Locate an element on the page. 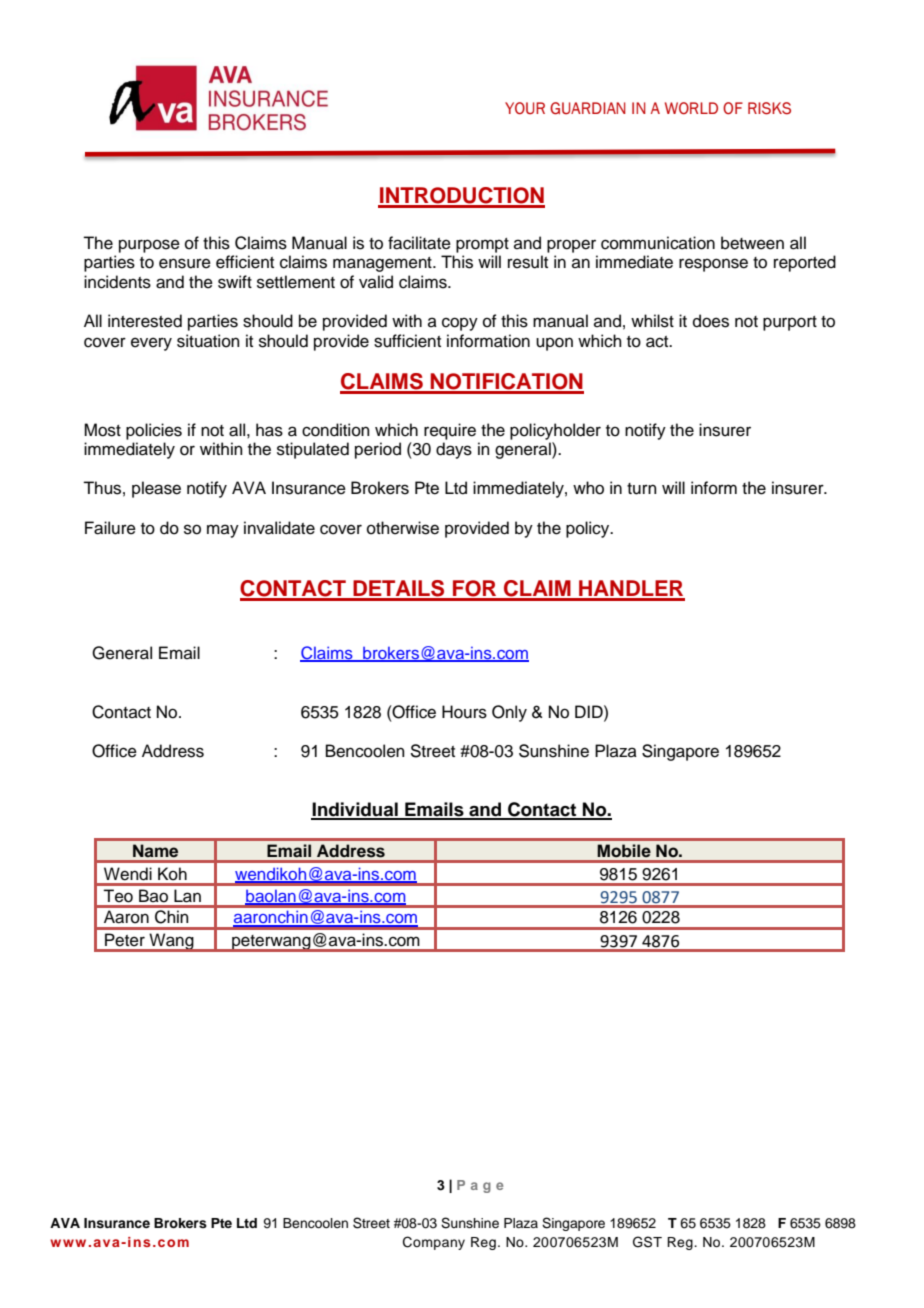 This image has height=1308, width=924. YOUR is located at coordinates (525, 108).
